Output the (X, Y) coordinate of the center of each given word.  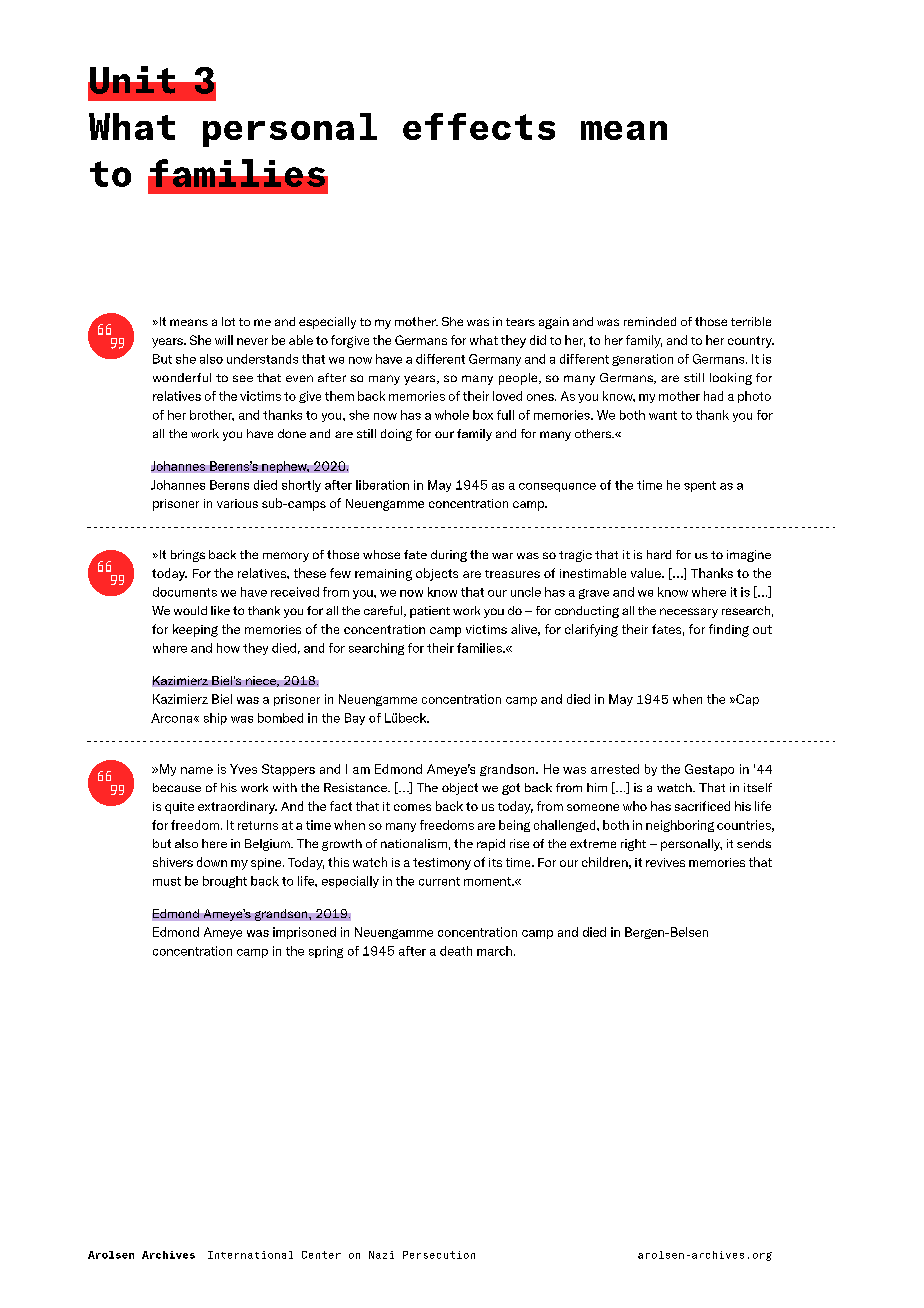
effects (479, 126)
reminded (650, 321)
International (250, 1255)
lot (228, 321)
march (494, 951)
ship (215, 719)
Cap (746, 700)
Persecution (439, 1255)
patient (430, 612)
